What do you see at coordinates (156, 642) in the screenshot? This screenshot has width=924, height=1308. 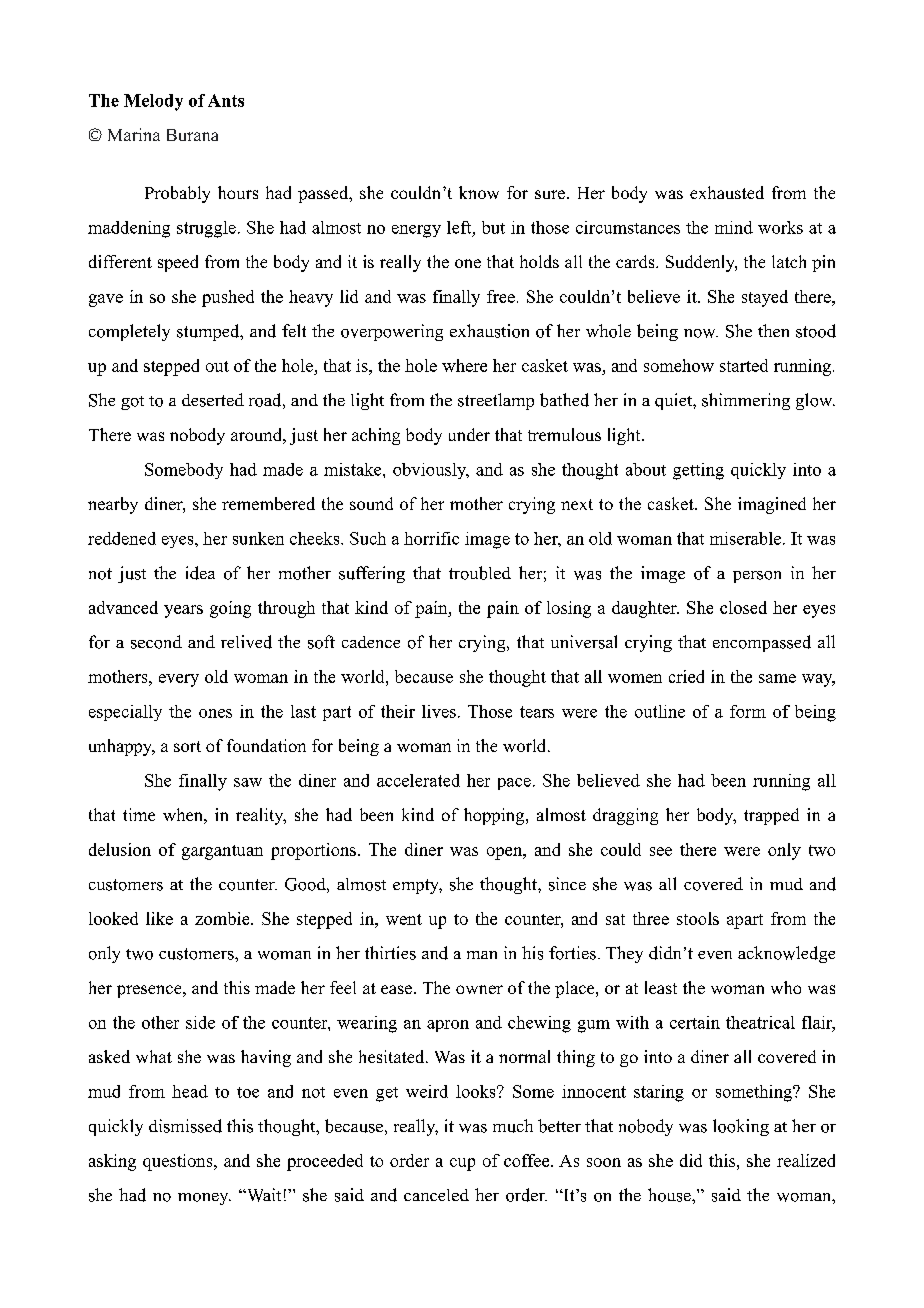 I see `second` at bounding box center [156, 642].
